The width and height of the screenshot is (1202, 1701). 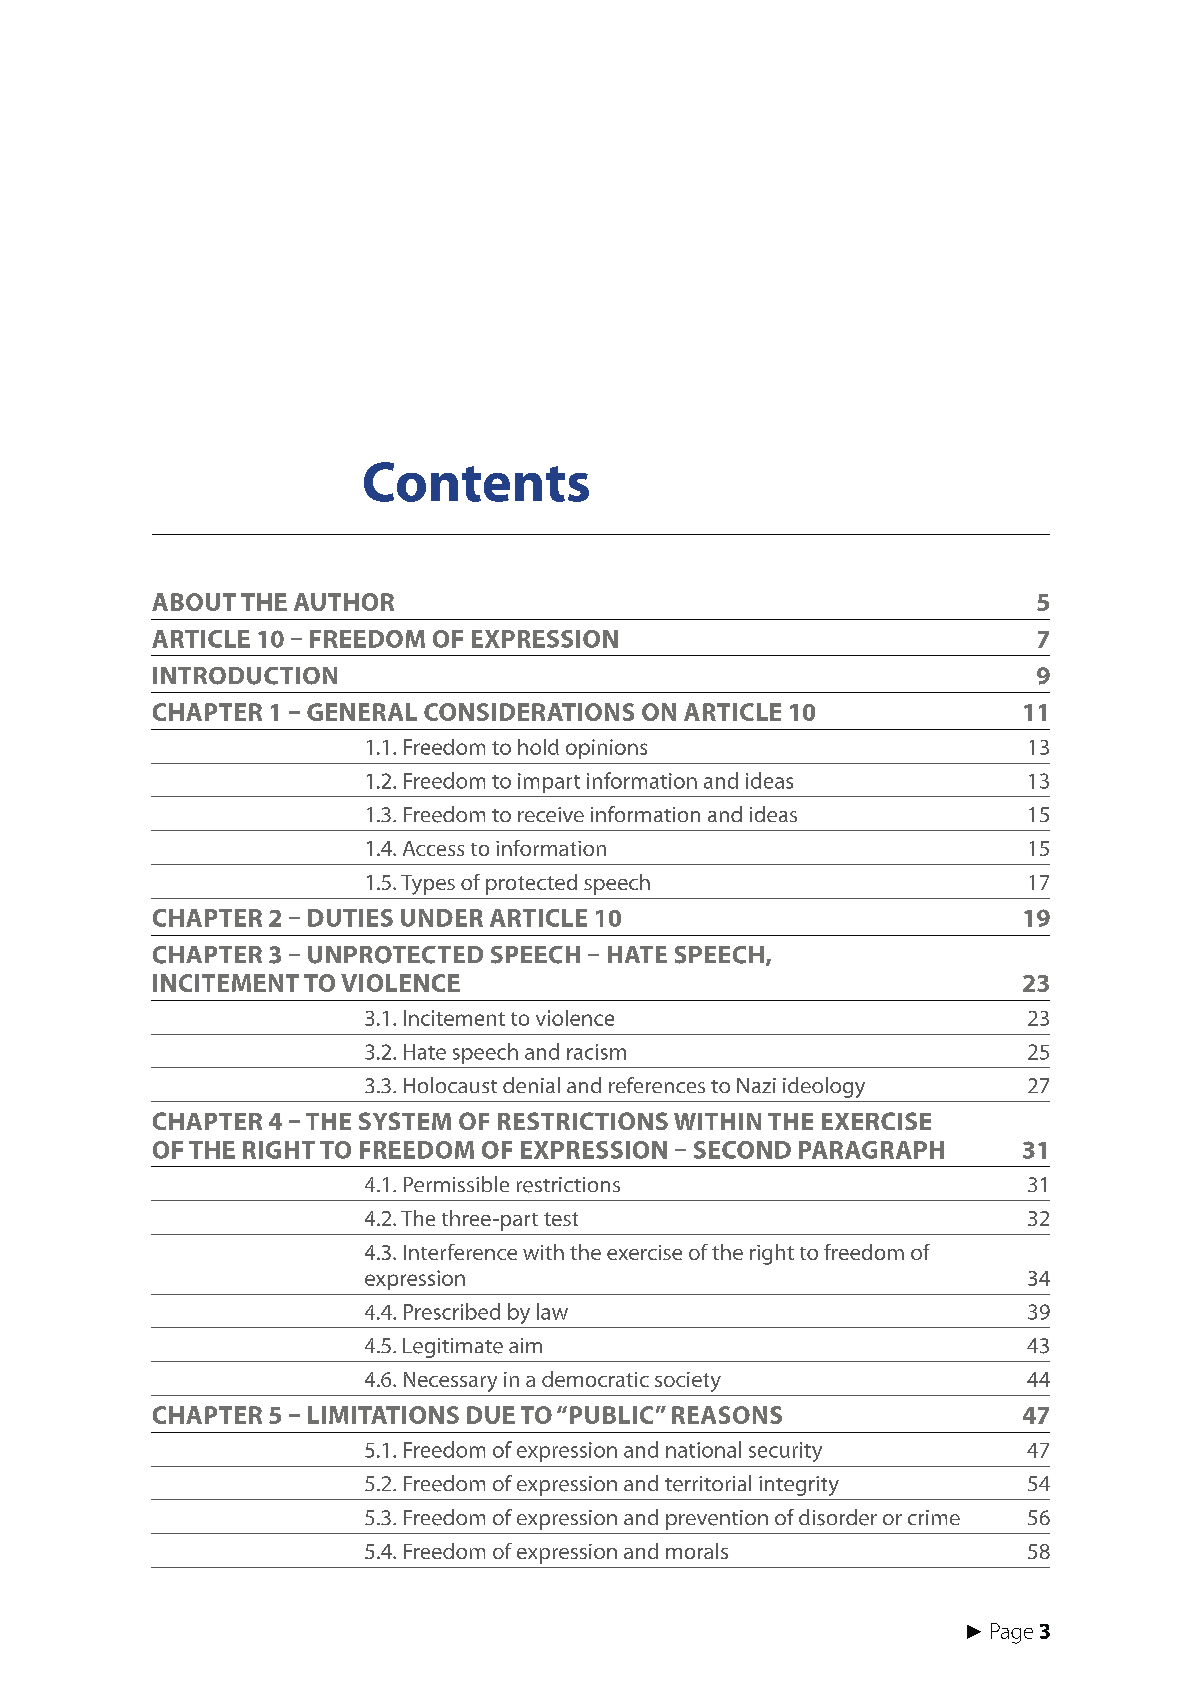 What do you see at coordinates (596, 1052) in the screenshot?
I see `racism` at bounding box center [596, 1052].
